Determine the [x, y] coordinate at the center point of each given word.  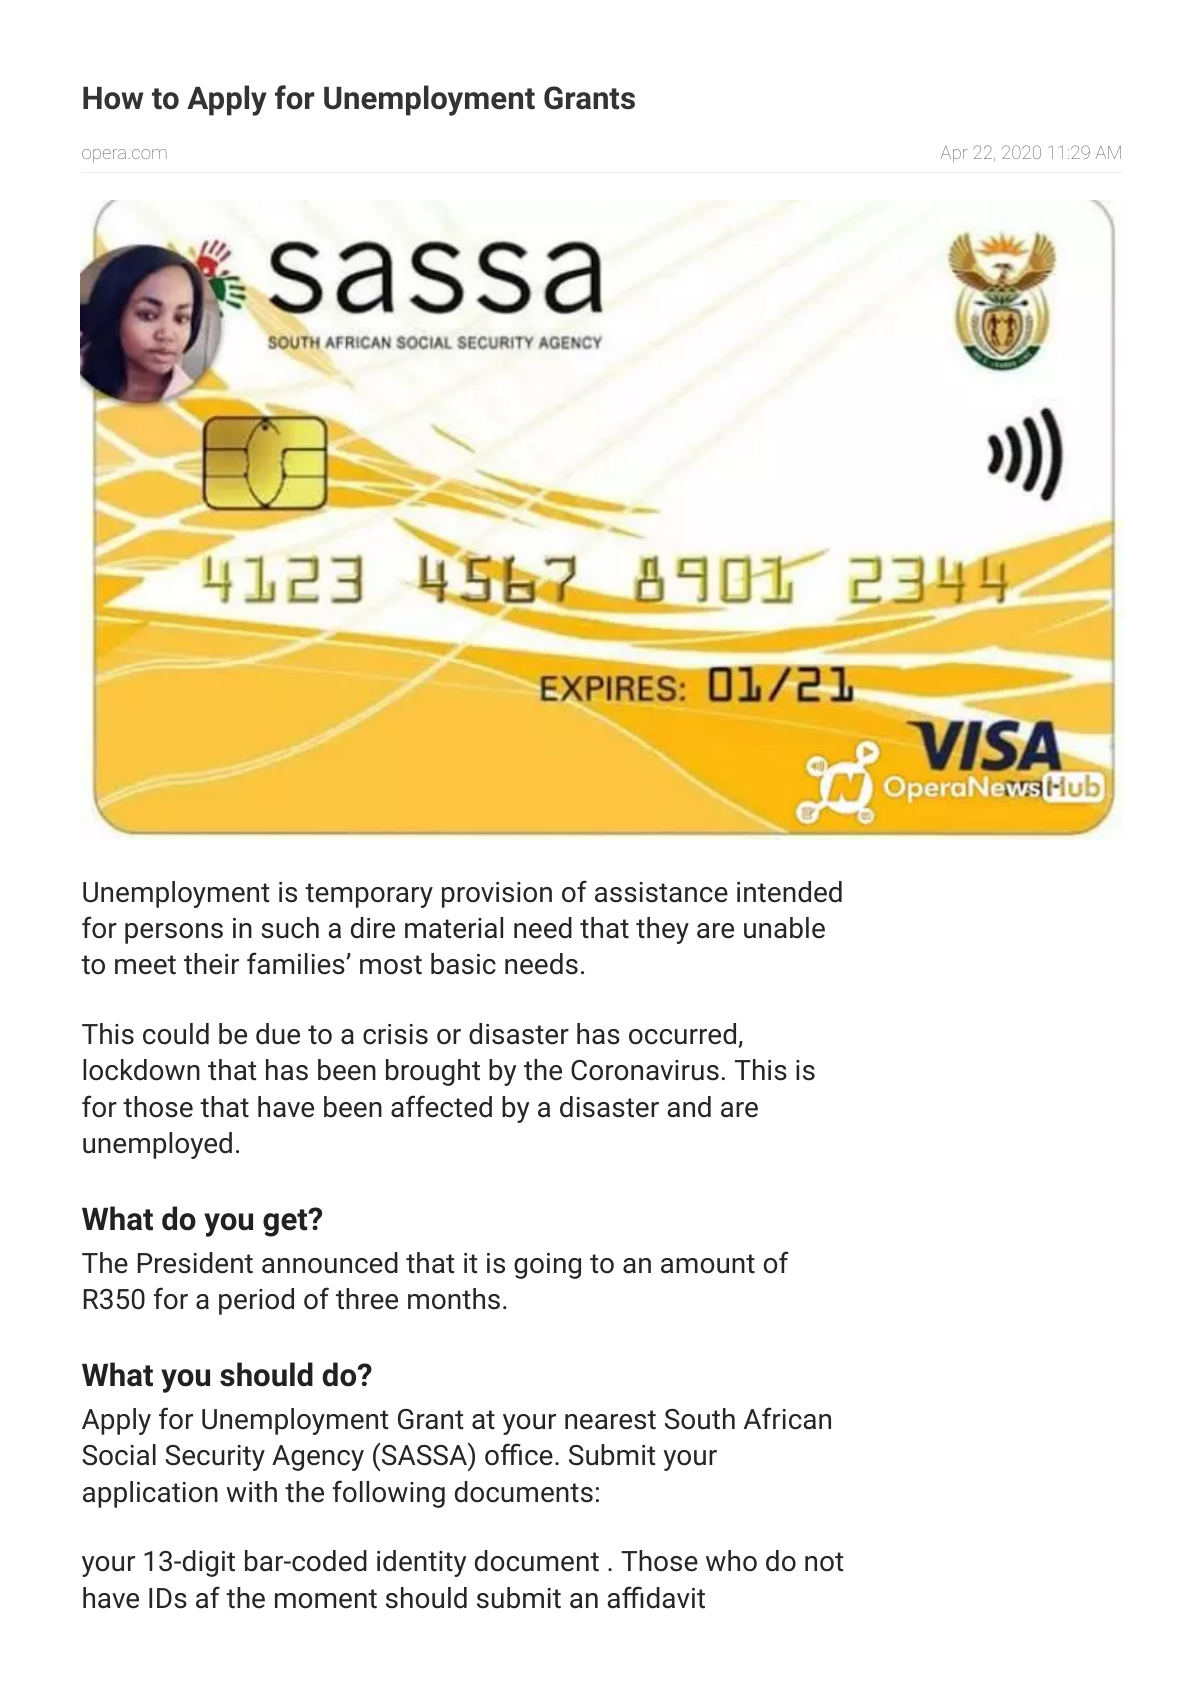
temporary [369, 895]
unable [784, 928]
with [251, 1492]
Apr [954, 154]
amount [708, 1264]
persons [174, 933]
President [195, 1263]
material [454, 928]
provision [497, 895]
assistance [661, 892]
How [113, 98]
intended [789, 892]
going [547, 1266]
